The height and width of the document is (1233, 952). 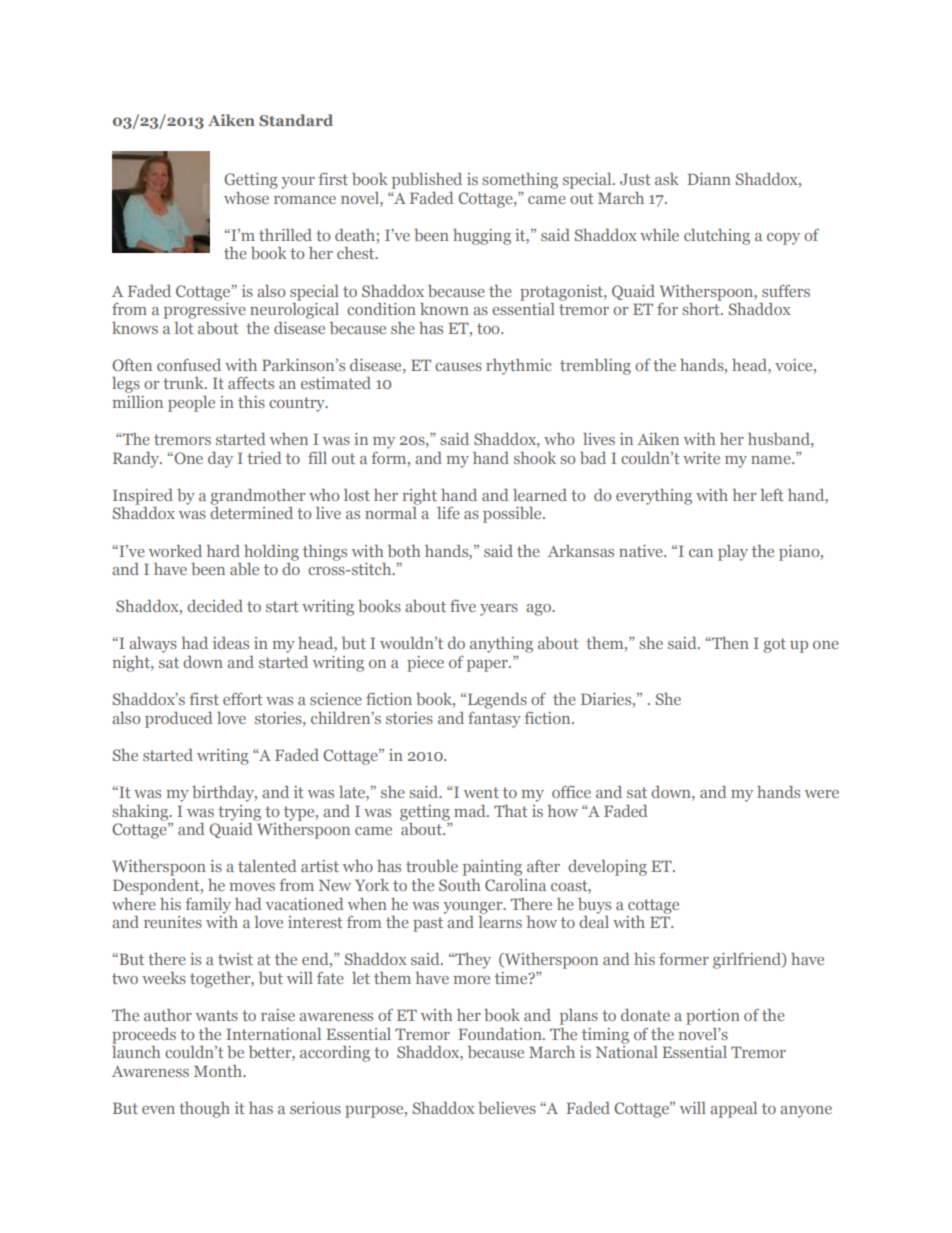 I want to click on tried, so click(x=264, y=458).
